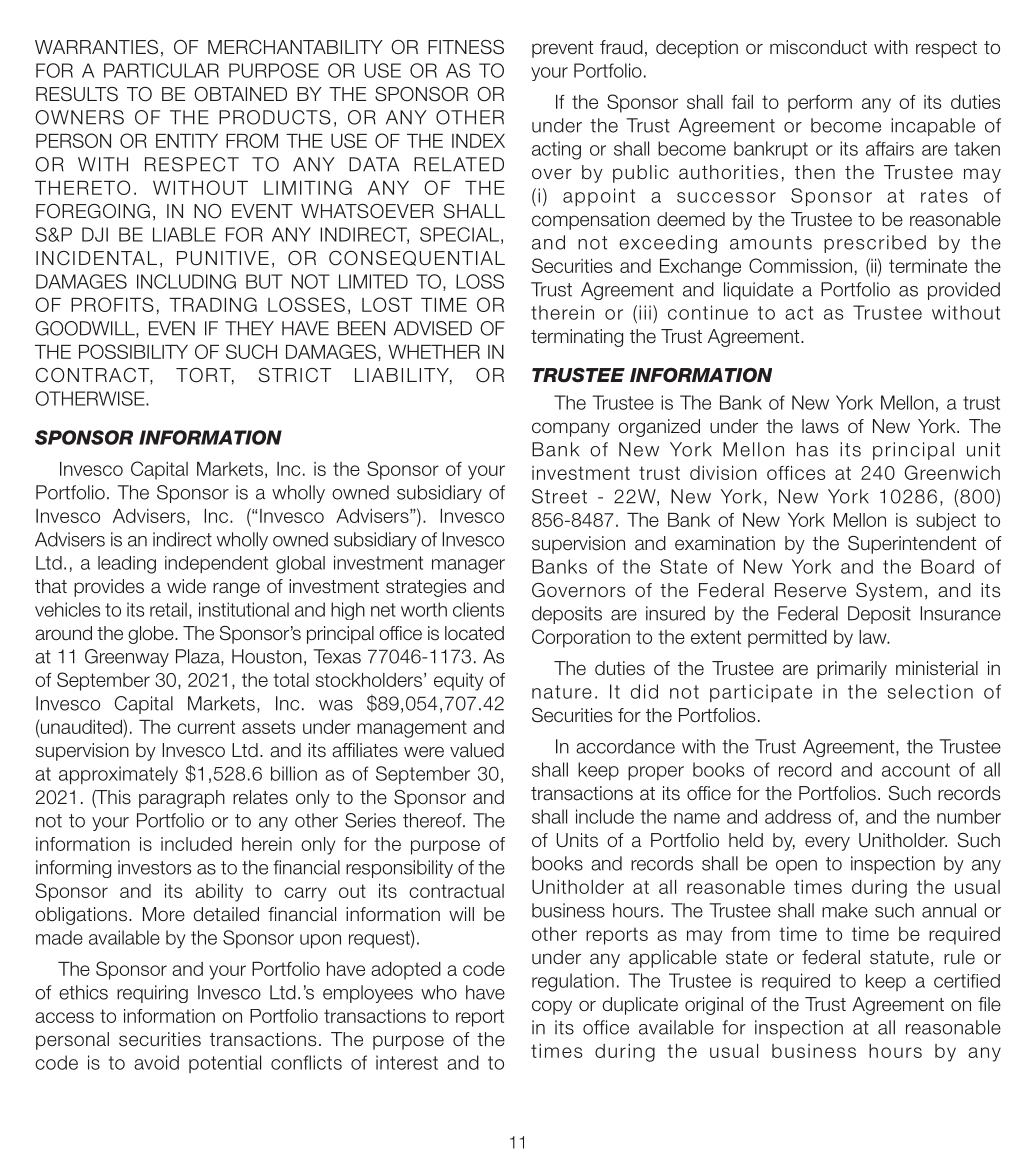 The image size is (1036, 1160). Describe the element at coordinates (468, 566) in the screenshot. I see `manager` at that location.
